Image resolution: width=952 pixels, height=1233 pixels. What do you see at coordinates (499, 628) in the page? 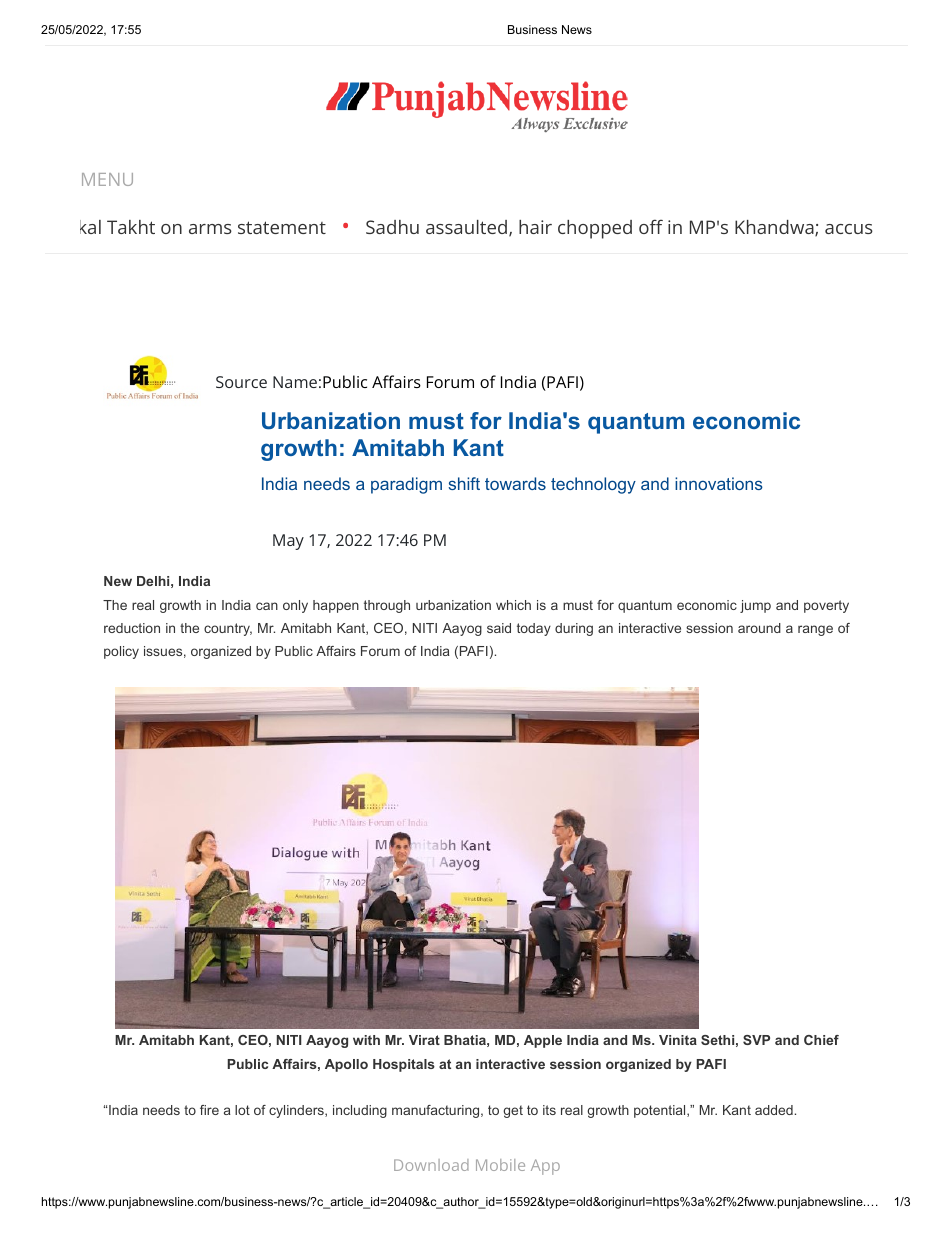
I see `said` at bounding box center [499, 628].
